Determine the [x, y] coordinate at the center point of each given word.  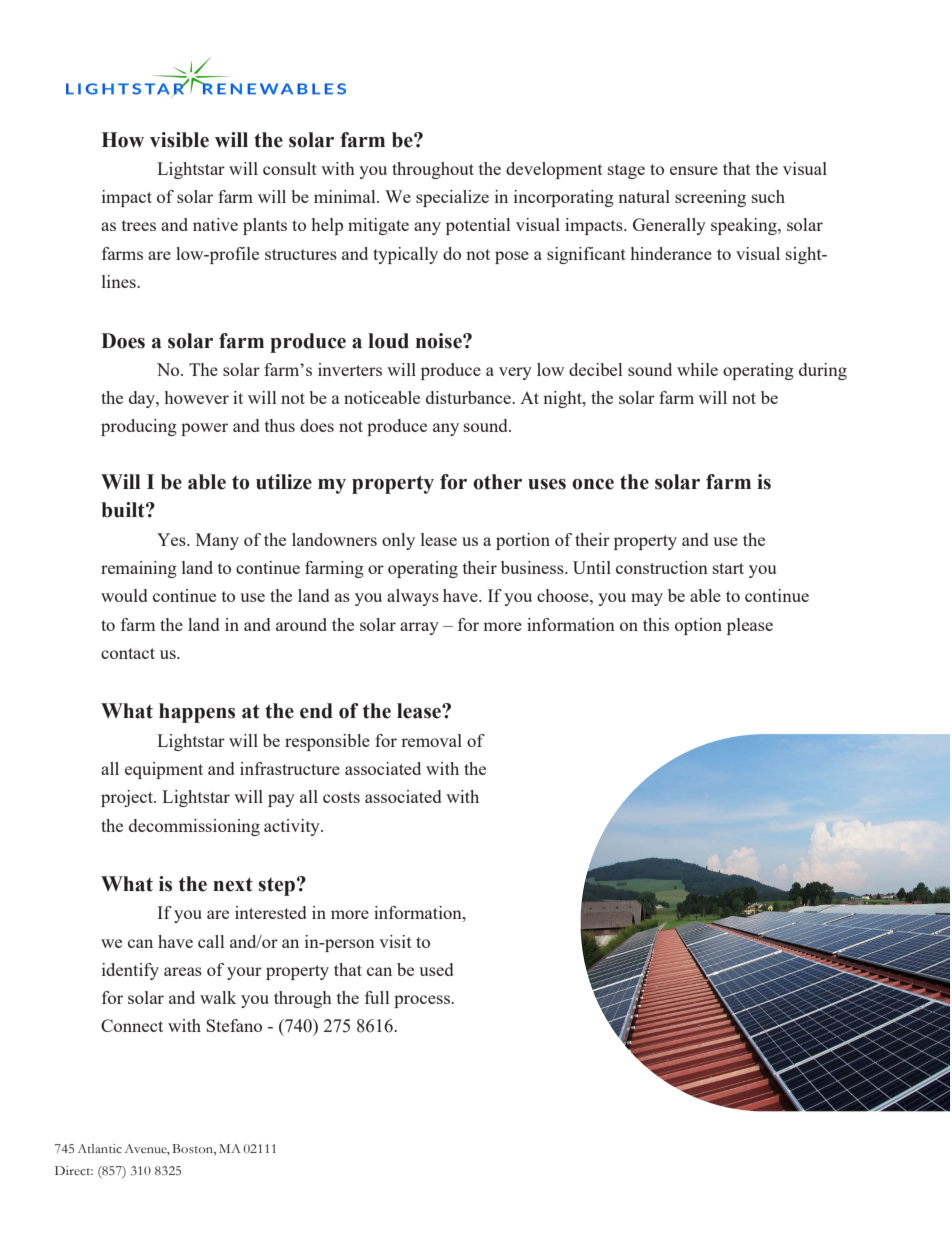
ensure [694, 170]
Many [217, 541]
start [728, 568]
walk [218, 997]
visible [179, 140]
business [533, 567]
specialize [452, 198]
